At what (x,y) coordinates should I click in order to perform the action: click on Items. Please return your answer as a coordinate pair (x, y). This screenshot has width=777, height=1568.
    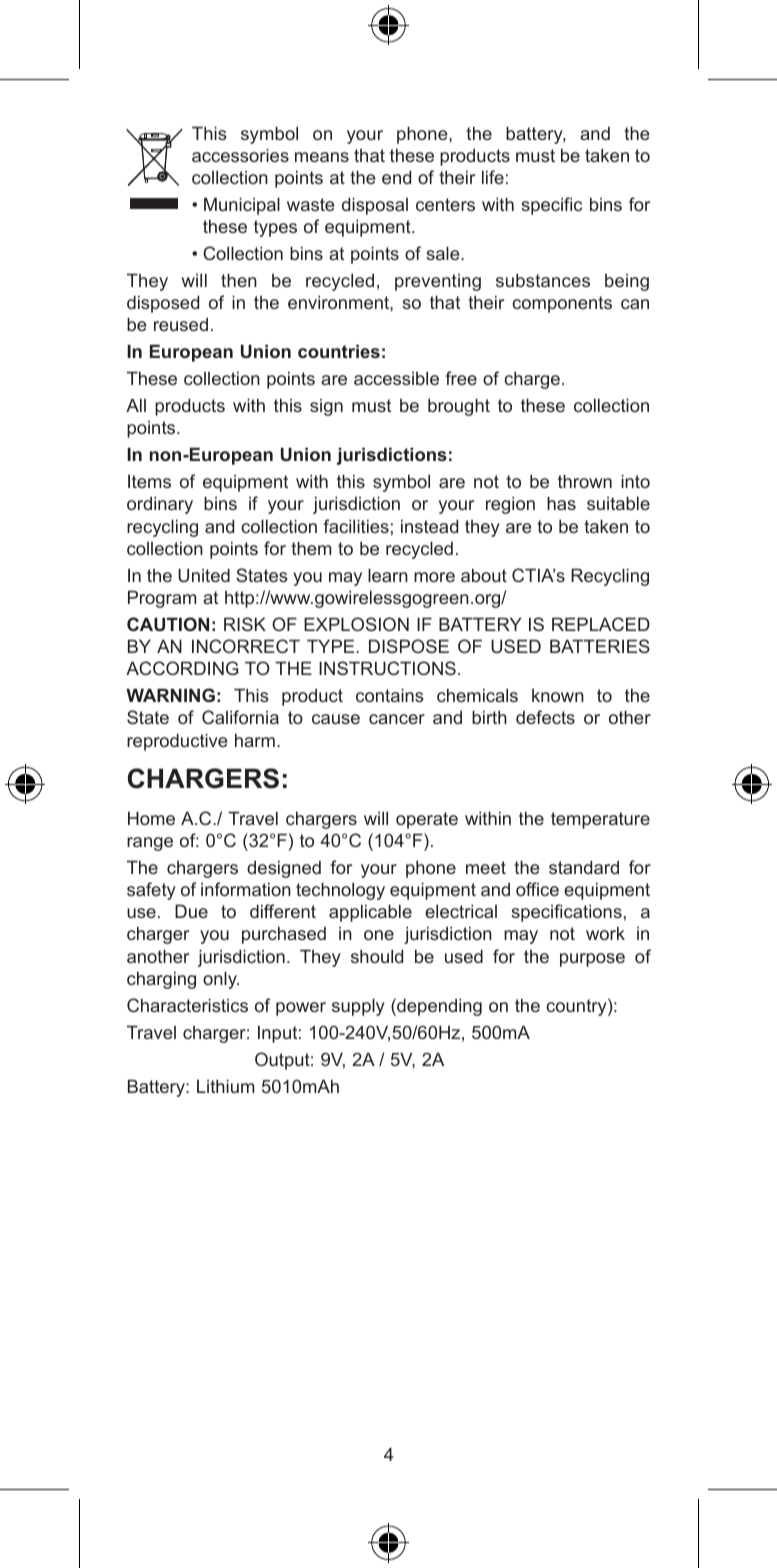
    Looking at the image, I should click on (149, 481).
